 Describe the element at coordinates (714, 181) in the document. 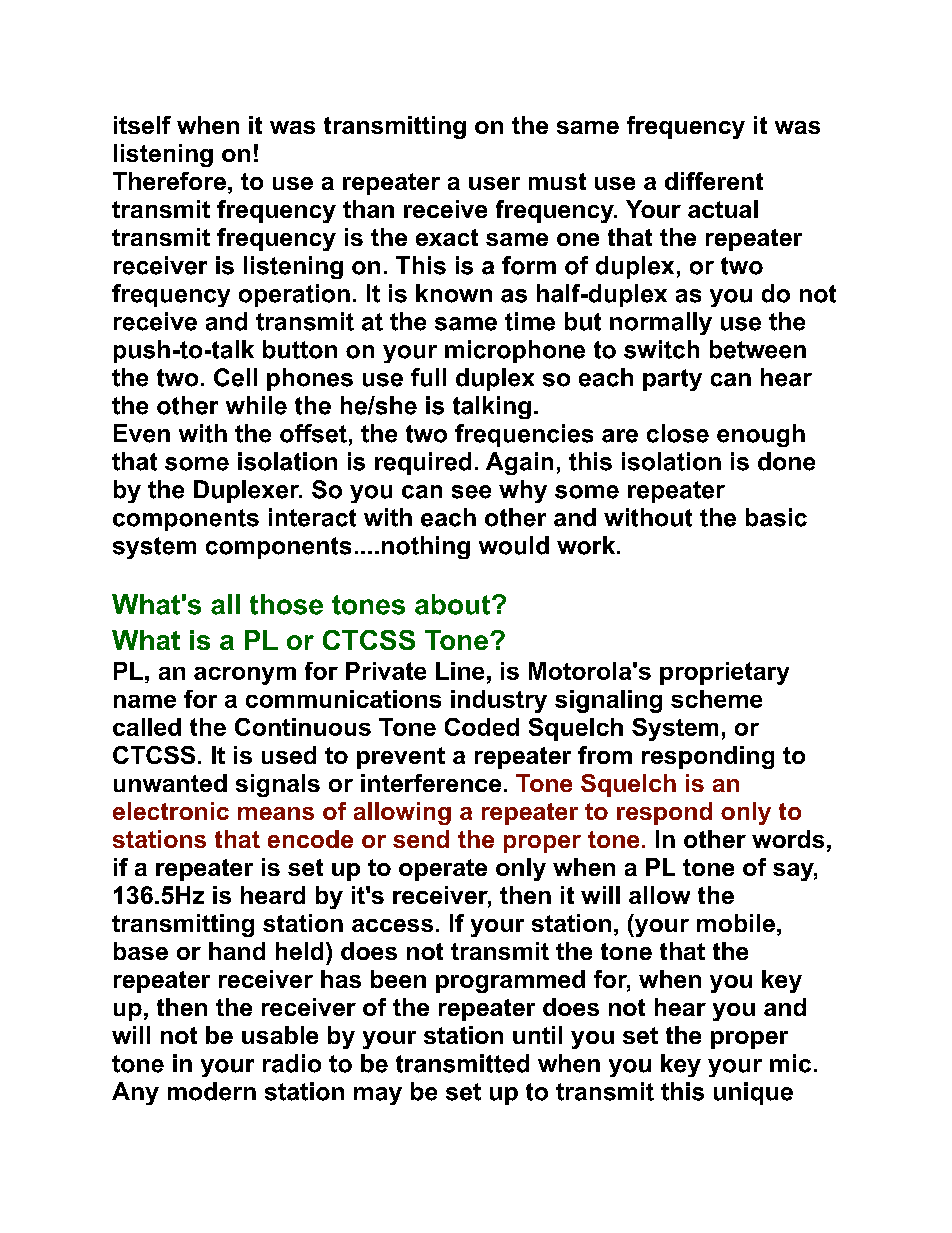

I see `different` at that location.
